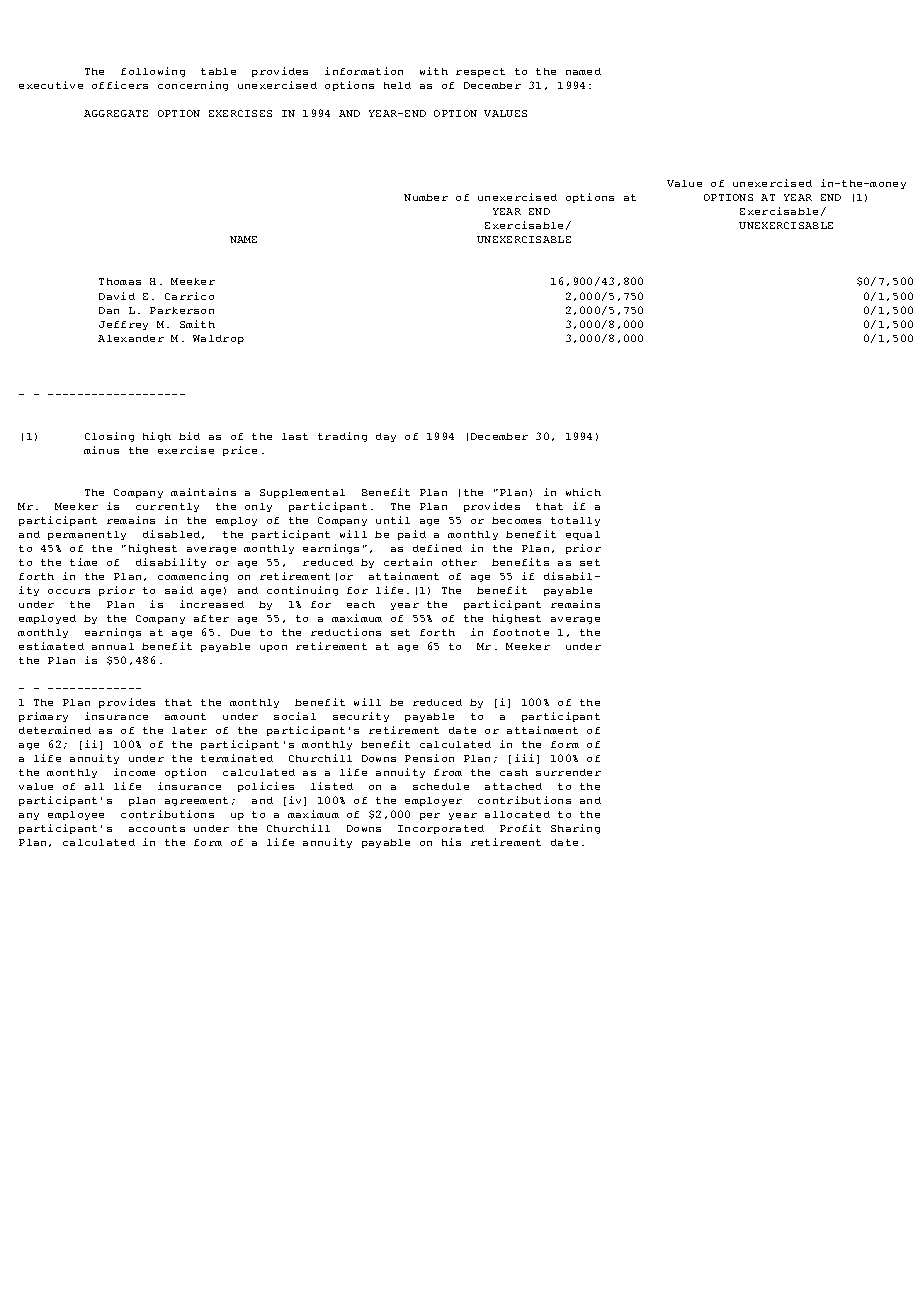 This screenshot has width=924, height=1308. Describe the element at coordinates (120, 85) in the screenshot. I see `officers` at that location.
